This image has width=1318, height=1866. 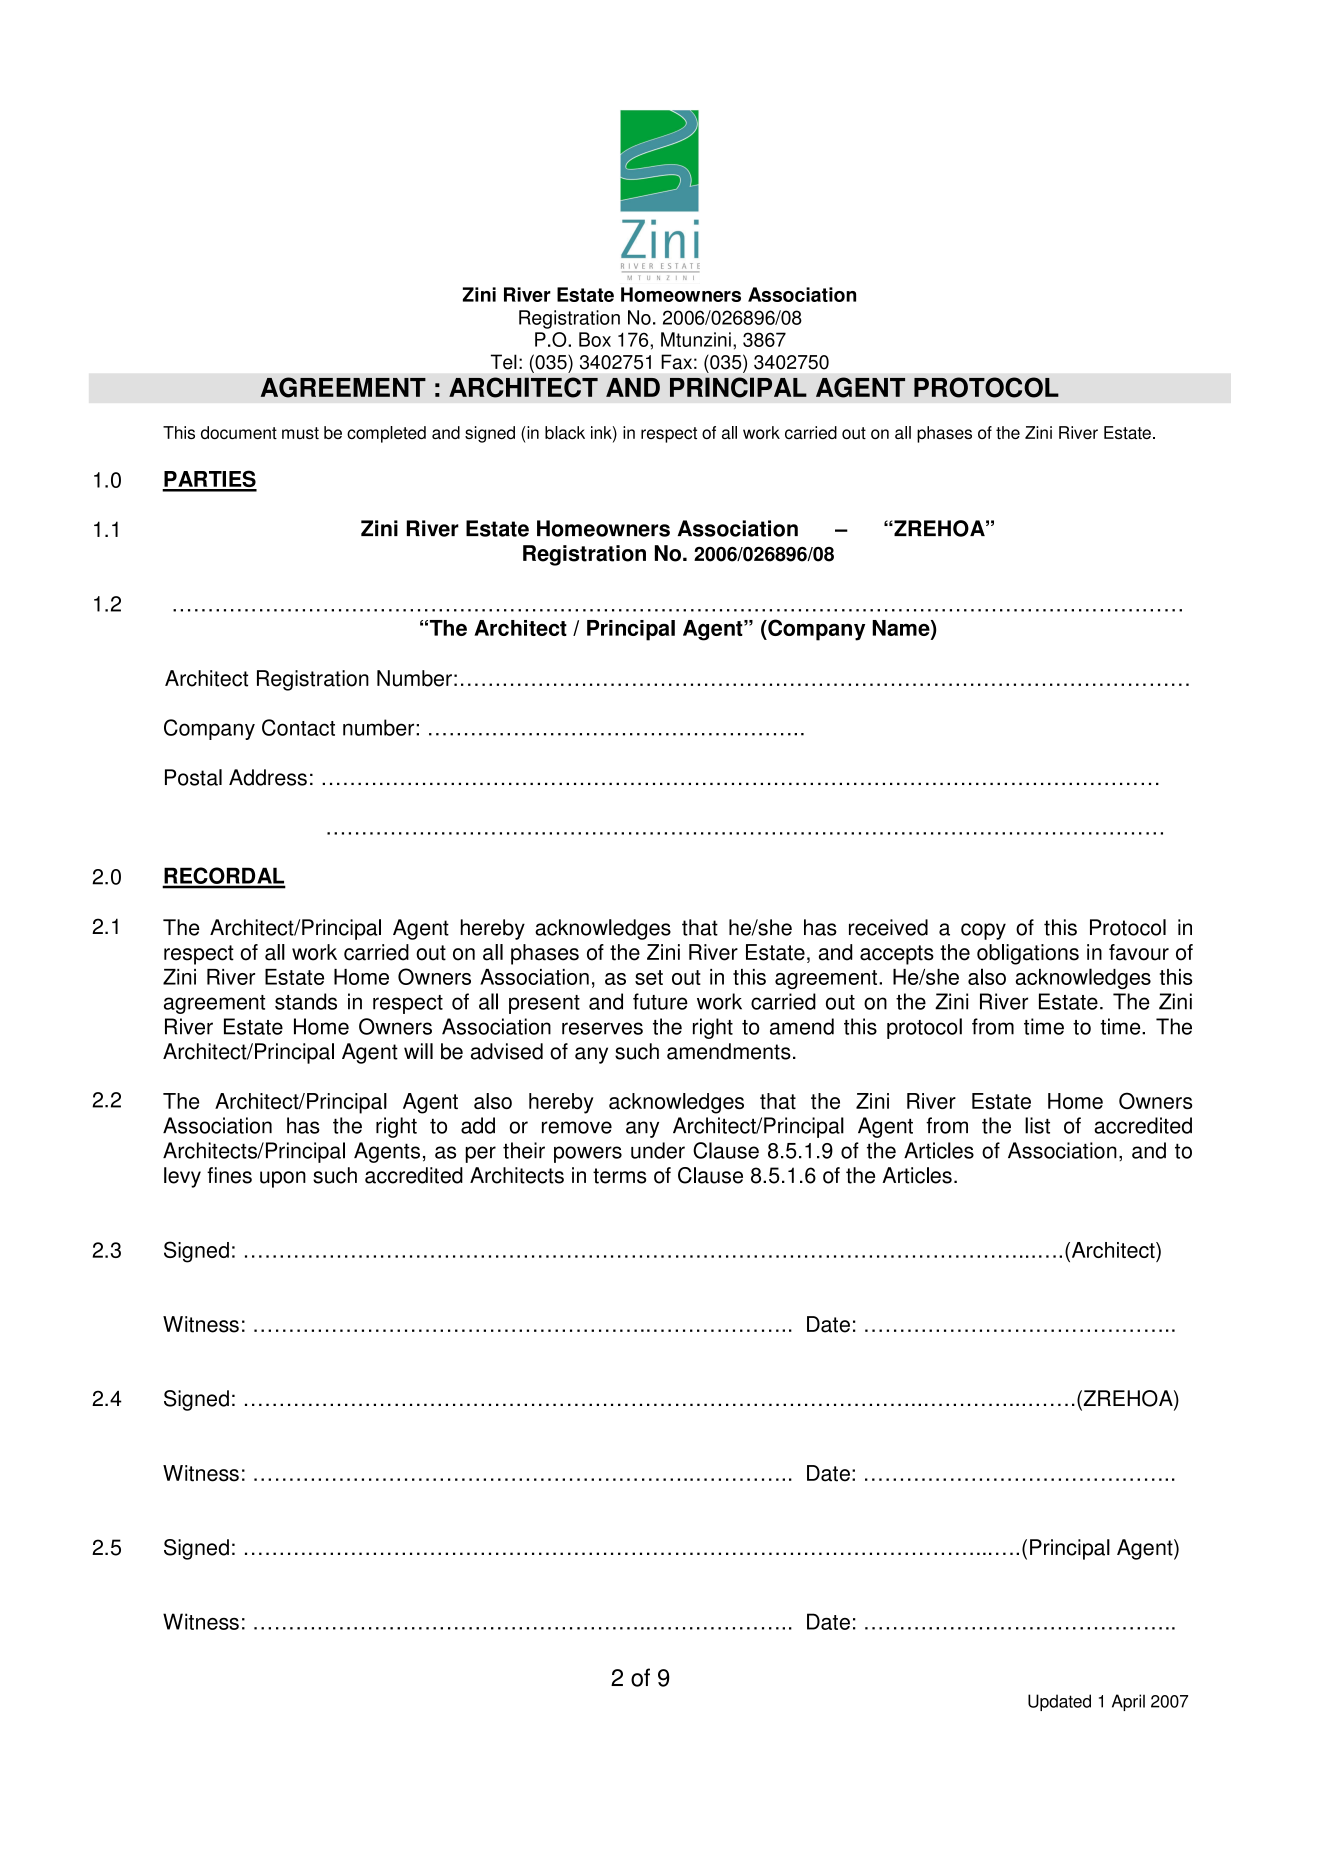 I want to click on obligations, so click(x=1028, y=954).
